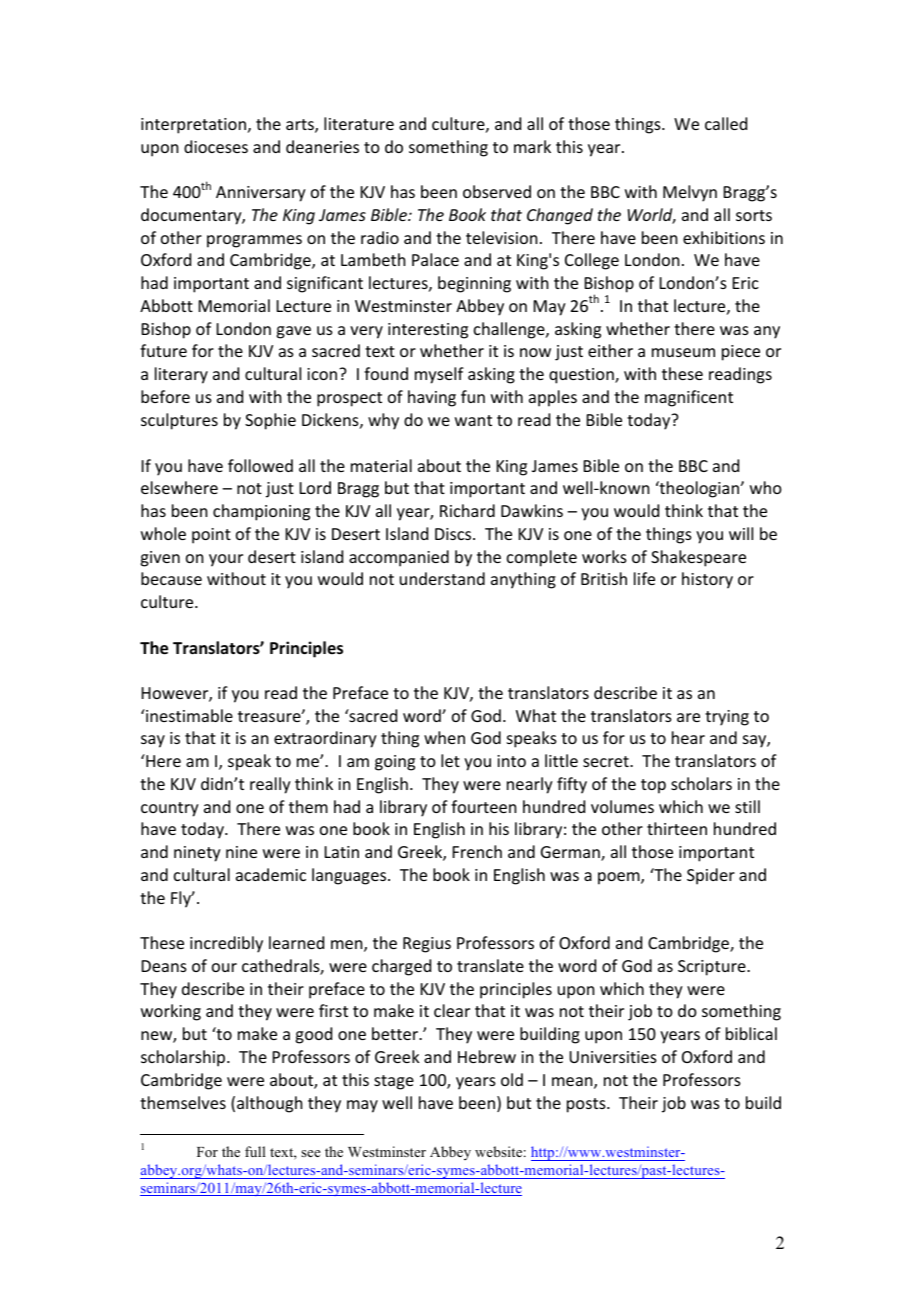  I want to click on observed, so click(497, 191).
